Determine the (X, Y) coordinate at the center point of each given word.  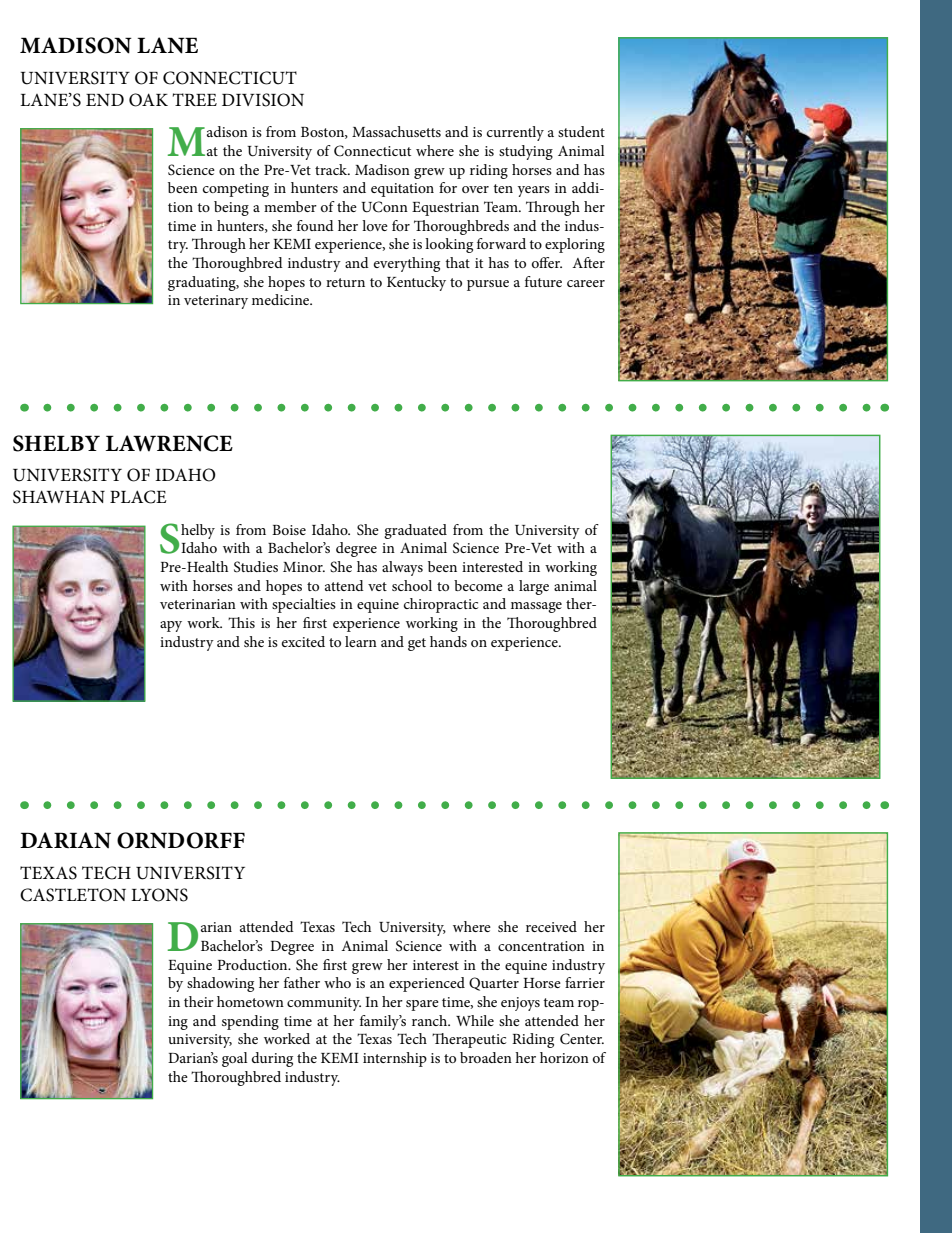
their (199, 1001)
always (402, 568)
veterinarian (198, 604)
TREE (195, 99)
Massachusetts (396, 131)
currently (515, 133)
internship (395, 1059)
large (534, 587)
